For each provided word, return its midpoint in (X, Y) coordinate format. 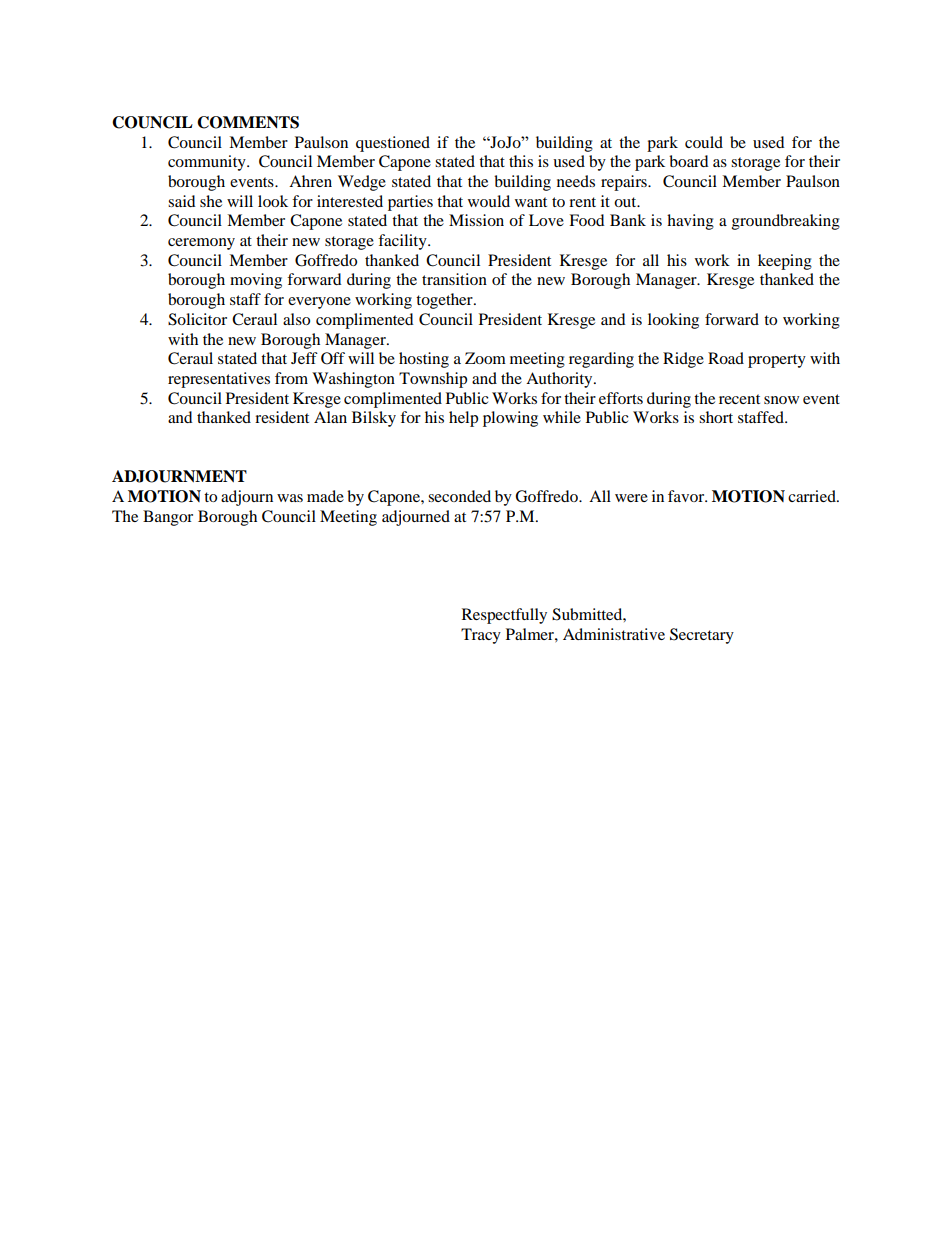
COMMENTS (248, 122)
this (521, 161)
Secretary (702, 636)
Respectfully (504, 616)
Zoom (485, 358)
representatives (219, 380)
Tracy (481, 636)
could (704, 142)
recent (739, 399)
